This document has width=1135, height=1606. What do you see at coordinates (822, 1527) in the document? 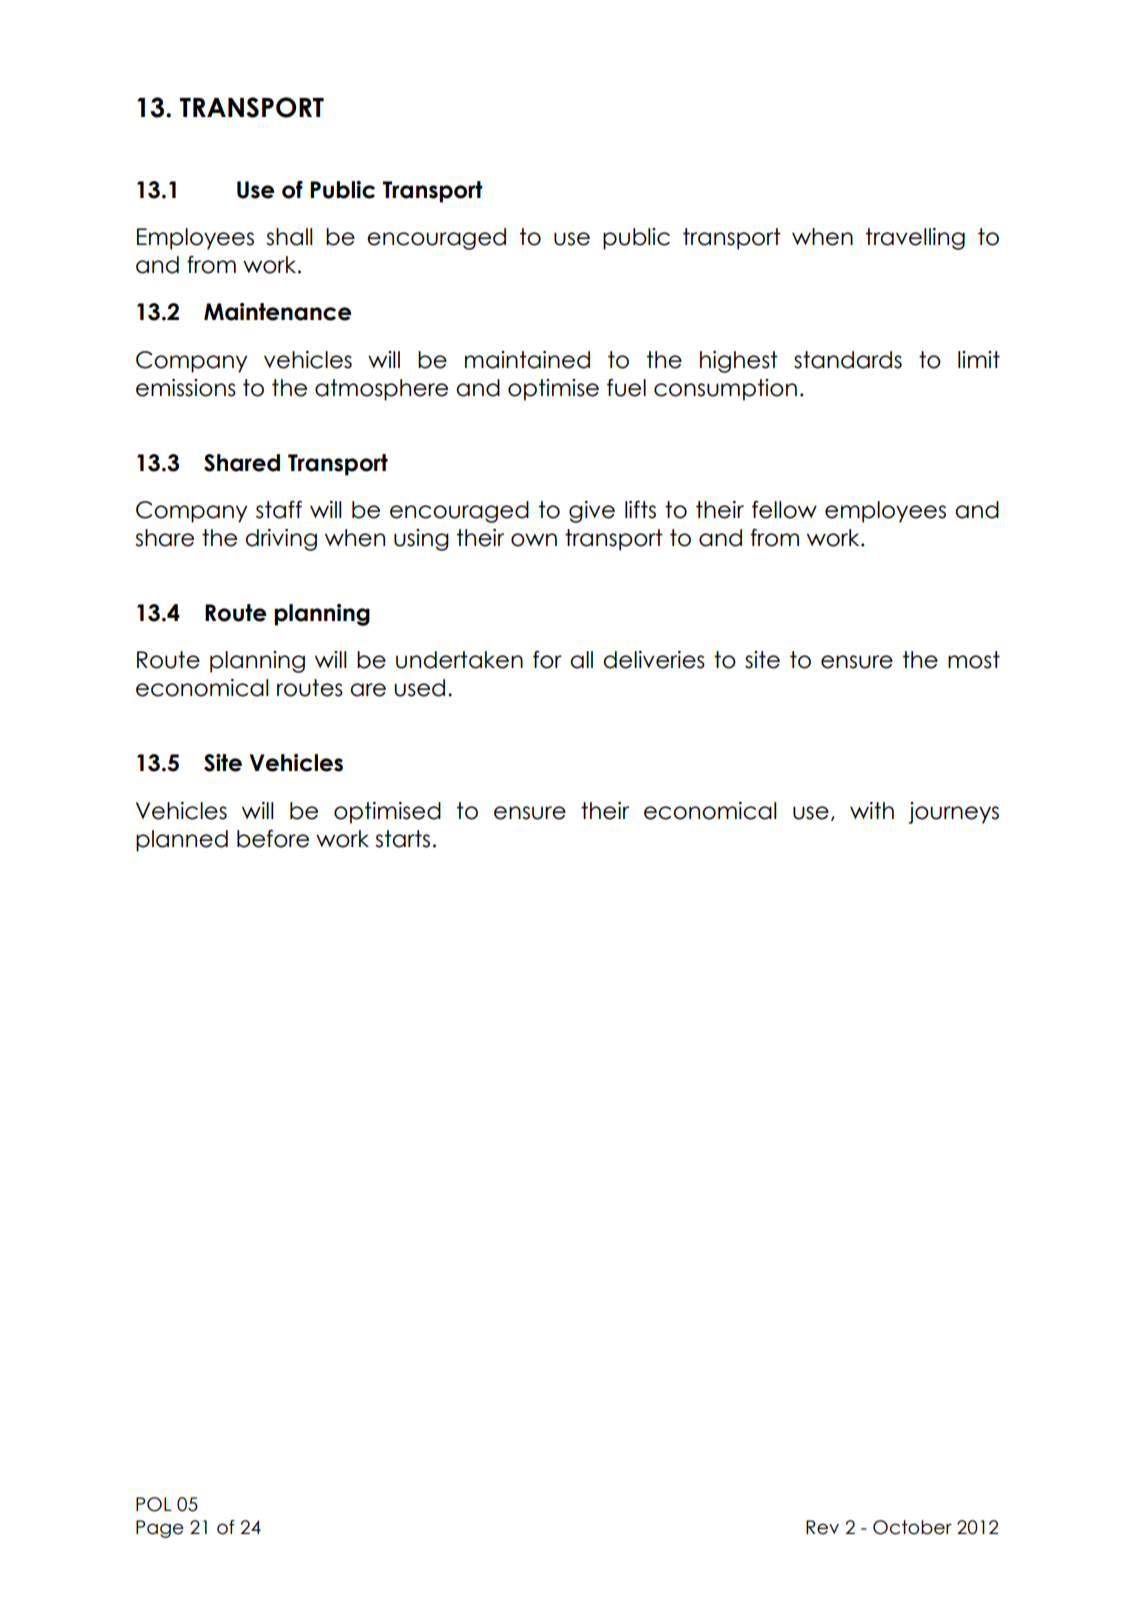
I see `Rev` at bounding box center [822, 1527].
